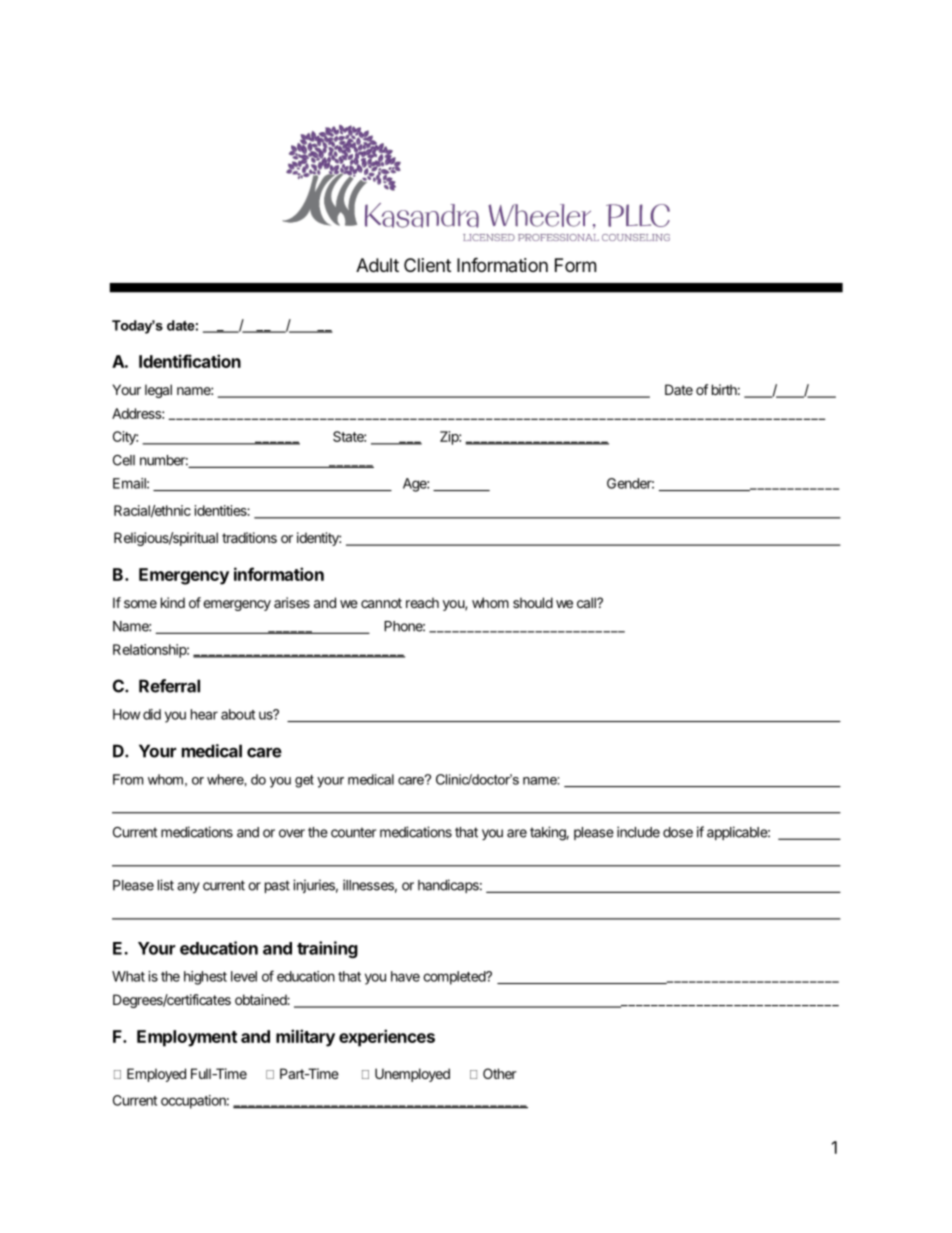  What do you see at coordinates (169, 686) in the screenshot?
I see `Referral` at bounding box center [169, 686].
